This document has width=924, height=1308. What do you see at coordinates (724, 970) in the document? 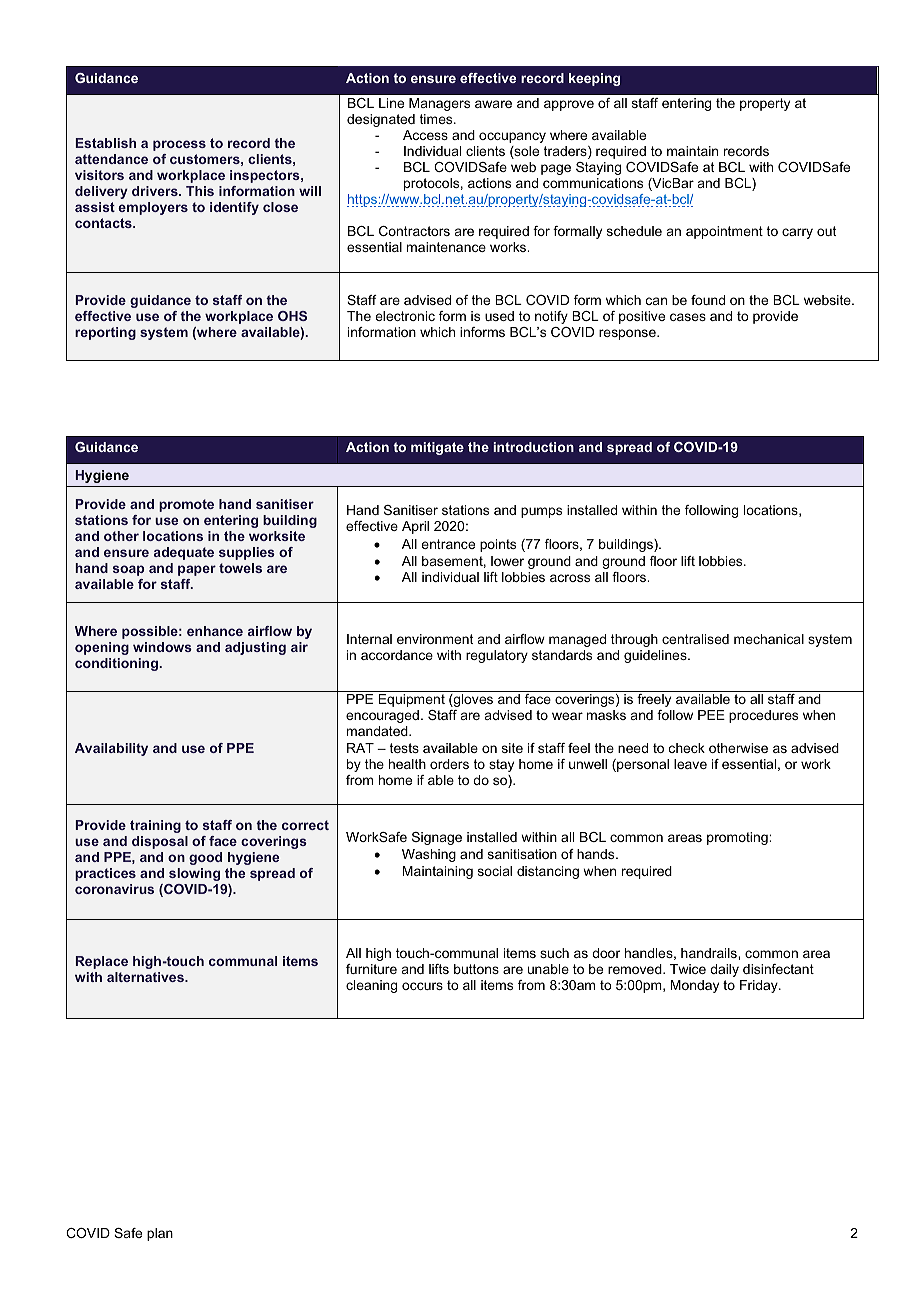
I see `daily` at bounding box center [724, 970].
